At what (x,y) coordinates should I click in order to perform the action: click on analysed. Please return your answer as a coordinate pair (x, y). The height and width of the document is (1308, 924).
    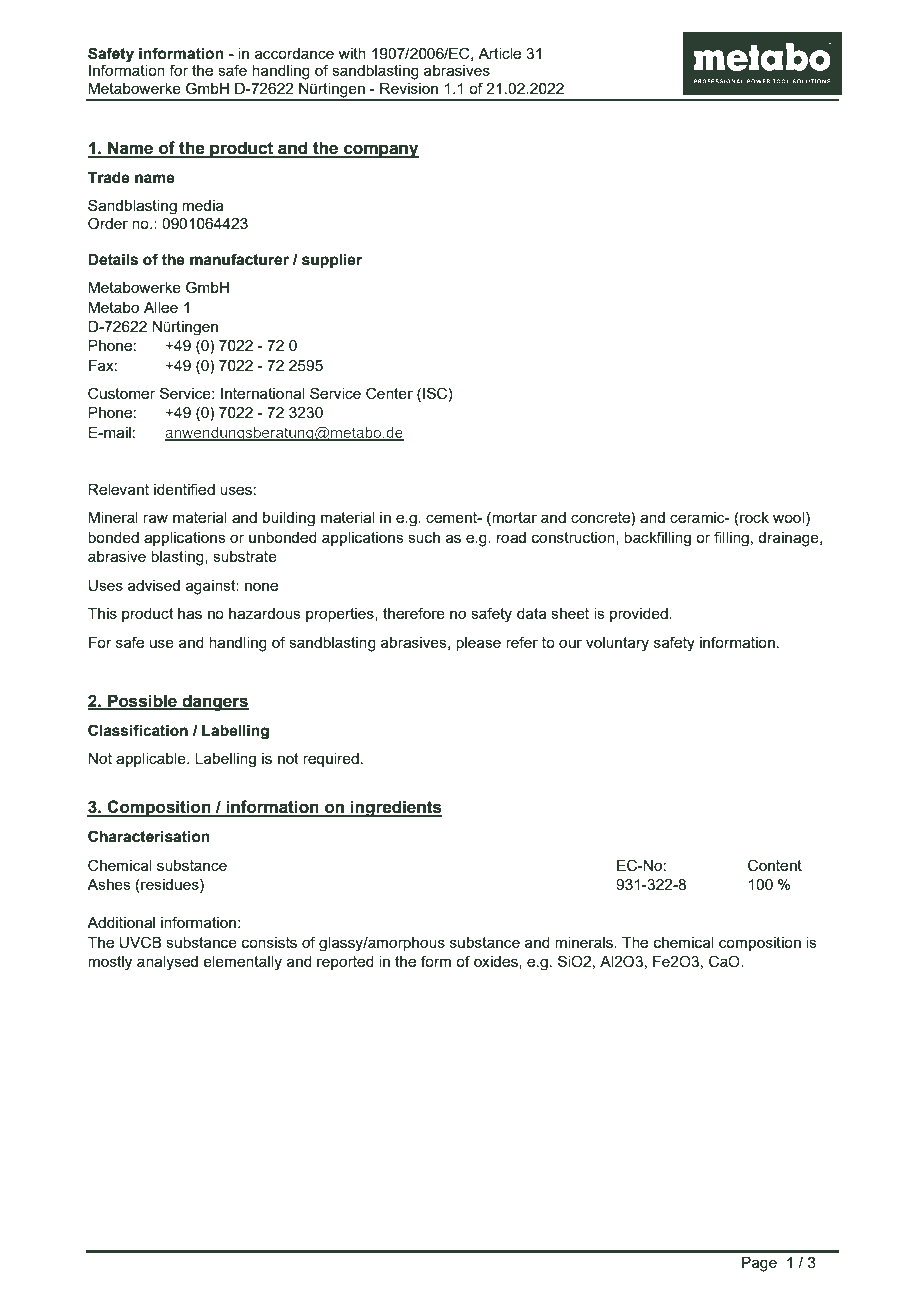
    Looking at the image, I should click on (167, 963).
